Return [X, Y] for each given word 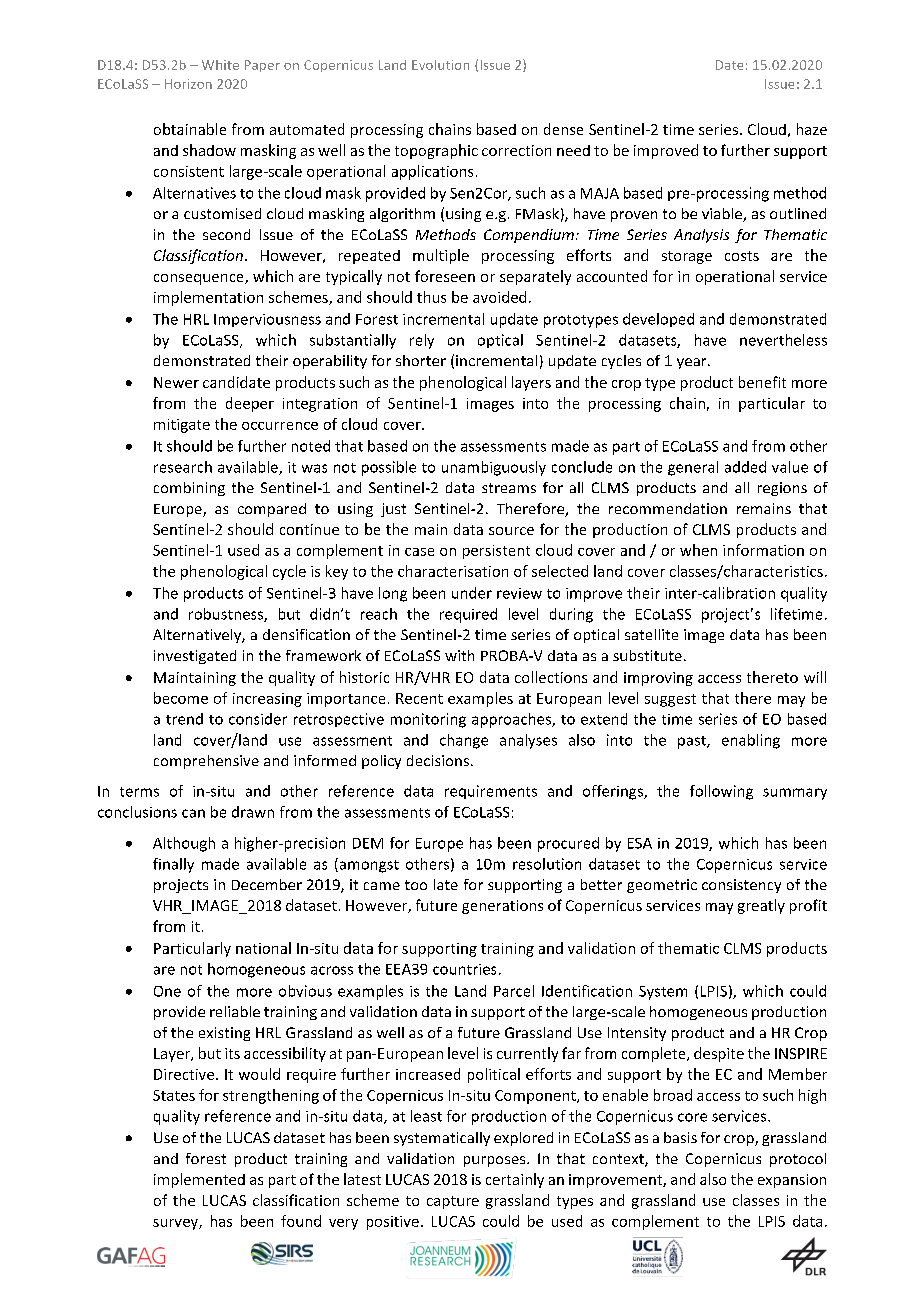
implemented [199, 1180]
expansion [792, 1181]
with [459, 655]
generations [502, 907]
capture [453, 1202]
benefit [762, 382]
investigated [195, 657]
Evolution [440, 65]
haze [812, 129]
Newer [176, 382]
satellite [651, 634]
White [220, 65]
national [263, 948]
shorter [421, 360]
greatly [761, 906]
